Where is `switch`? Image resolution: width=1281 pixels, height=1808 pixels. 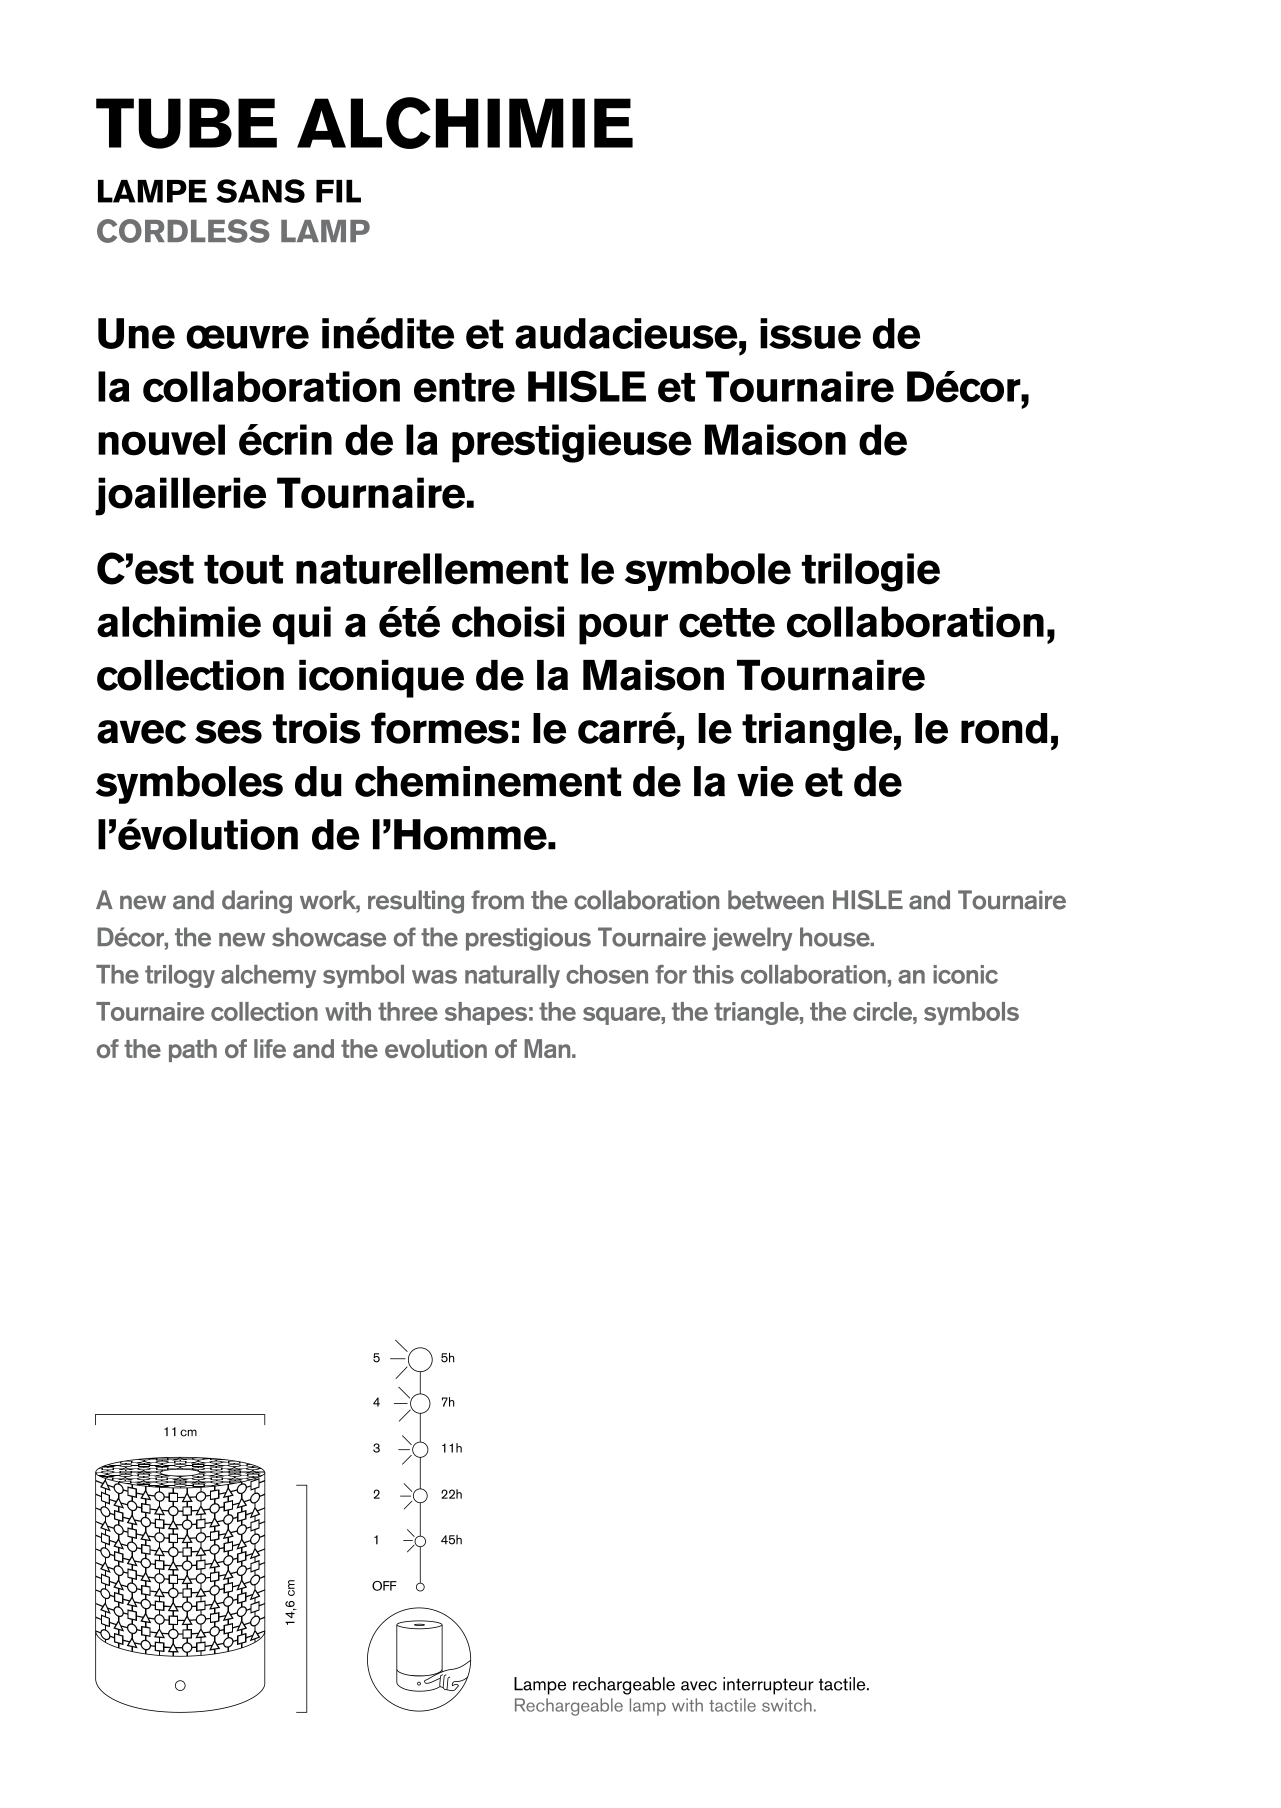
switch is located at coordinates (787, 1705).
